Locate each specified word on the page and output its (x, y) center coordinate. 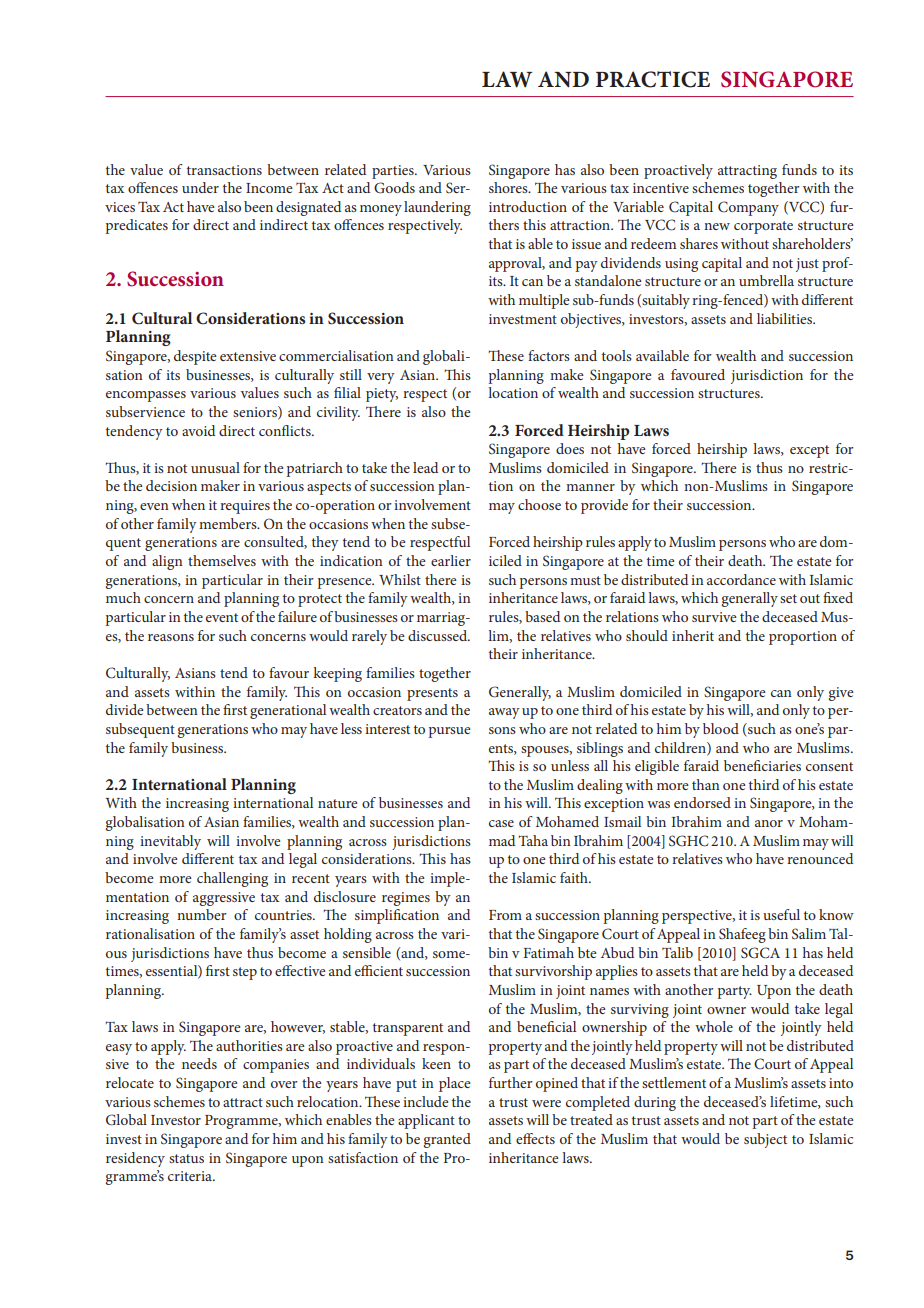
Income (269, 188)
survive (714, 617)
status (186, 1158)
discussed (439, 635)
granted (447, 1140)
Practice (653, 79)
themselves (222, 560)
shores (509, 187)
